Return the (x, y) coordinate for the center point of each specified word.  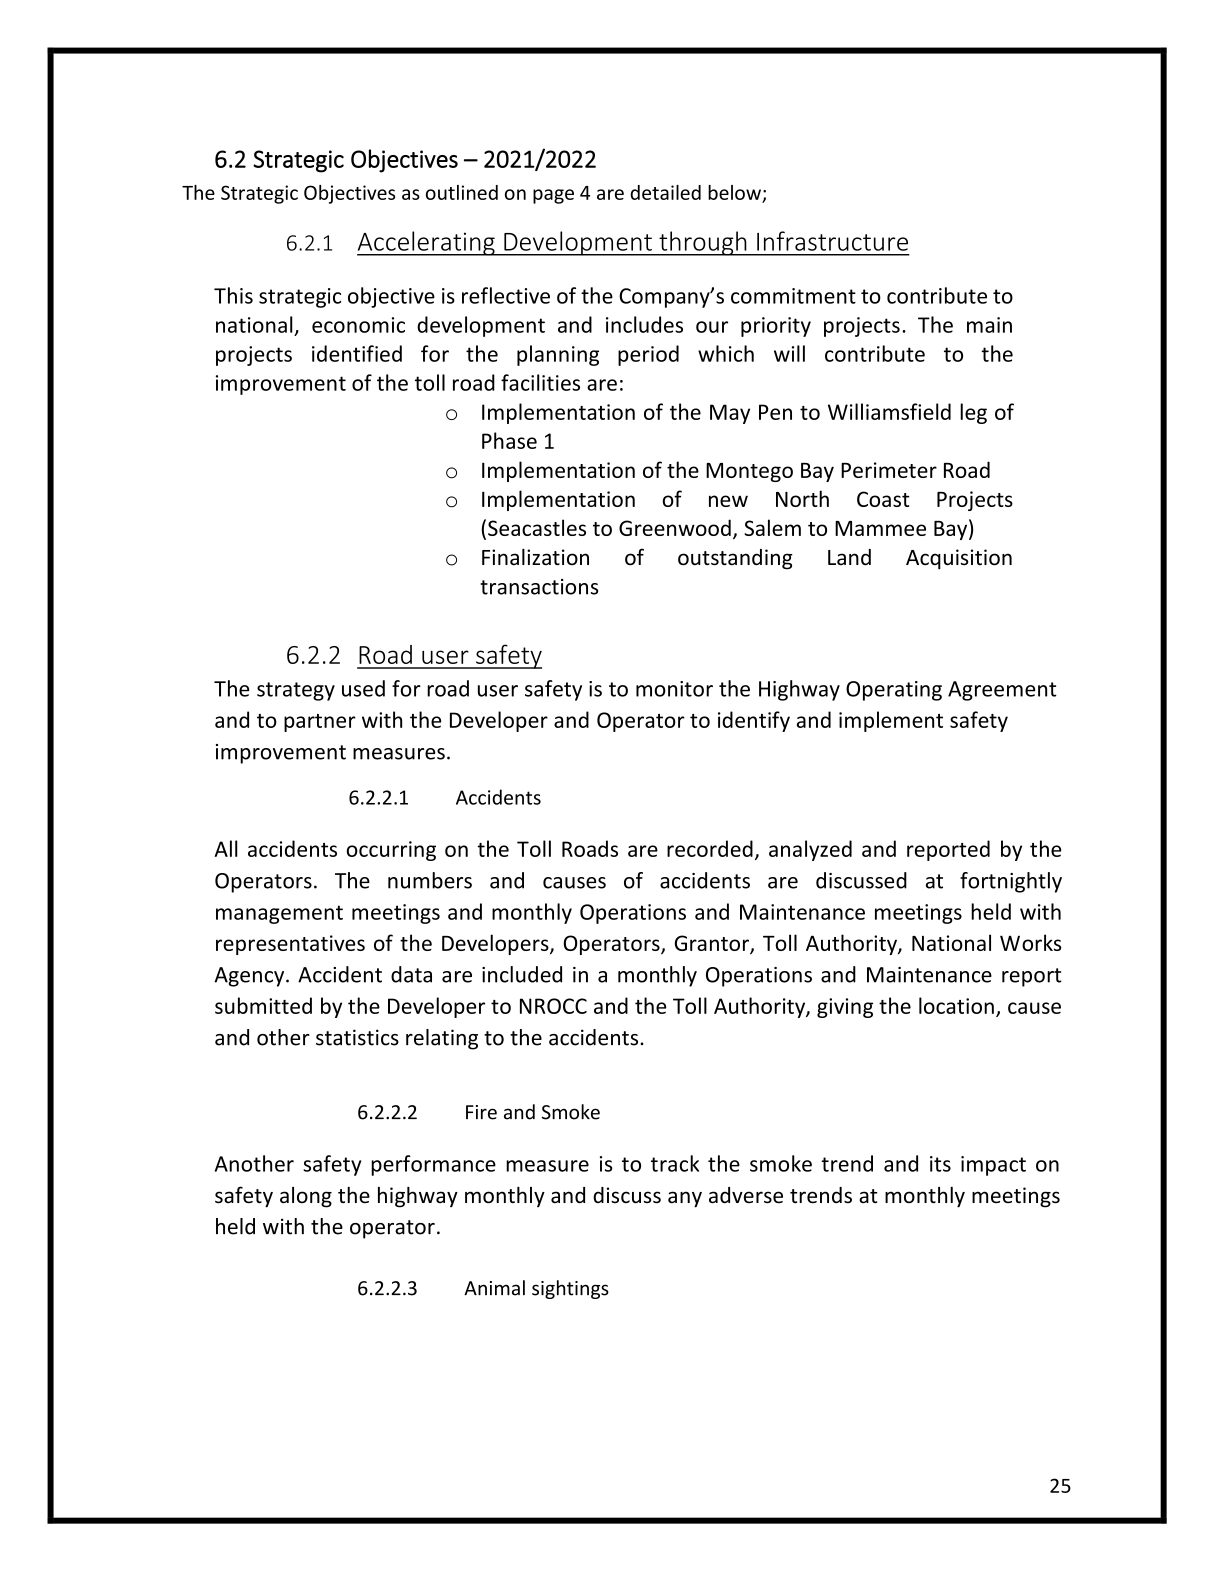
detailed (665, 192)
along (306, 1197)
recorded (710, 848)
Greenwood (675, 527)
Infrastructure (832, 241)
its (940, 1164)
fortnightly (1011, 882)
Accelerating (427, 243)
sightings (570, 1289)
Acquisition (959, 559)
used (363, 688)
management (279, 914)
